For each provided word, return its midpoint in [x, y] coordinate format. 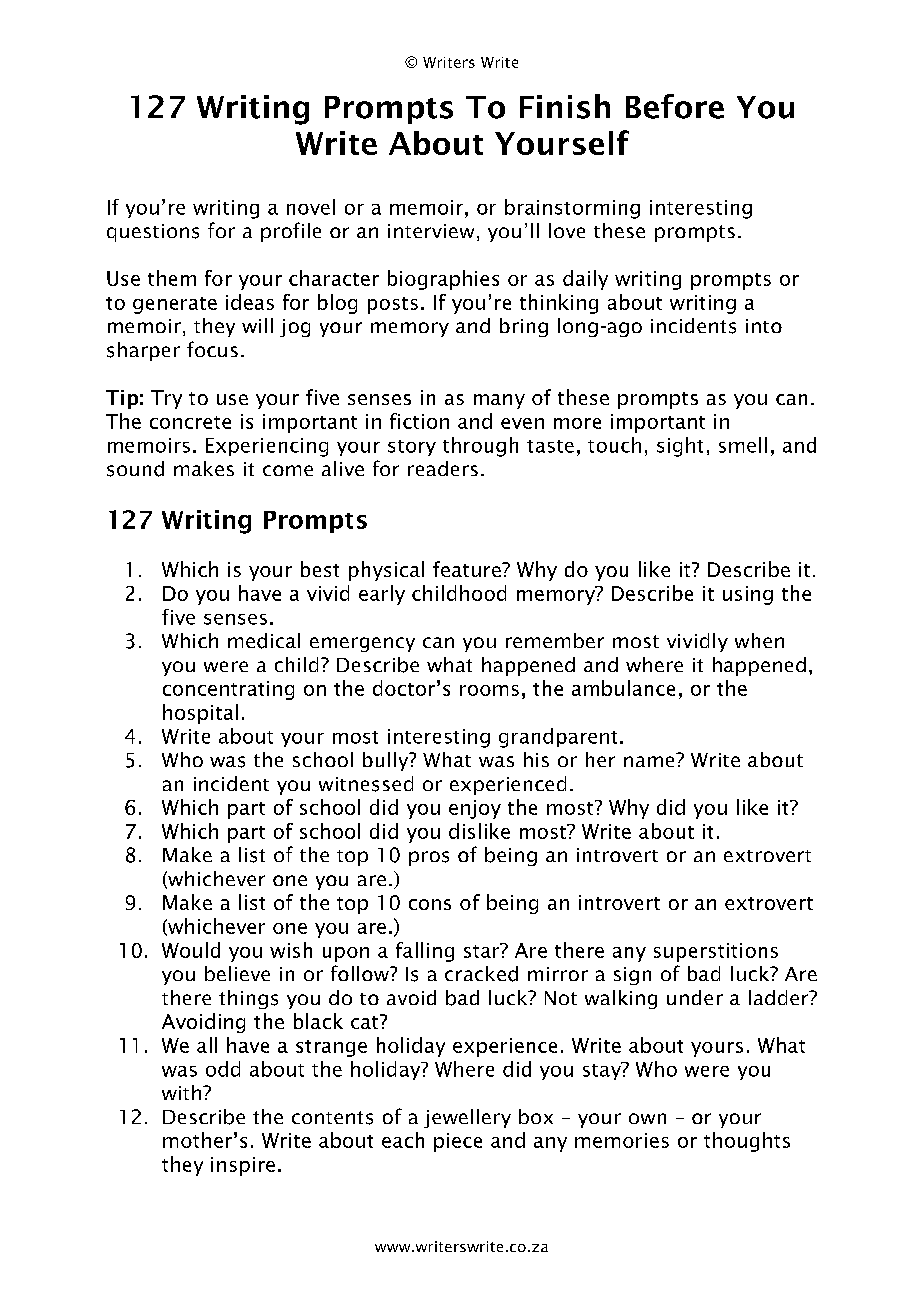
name [649, 761]
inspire [243, 1166]
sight [680, 447]
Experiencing [267, 447]
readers [443, 468]
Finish [565, 106]
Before [675, 106]
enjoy [475, 809]
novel [311, 207]
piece [458, 1142]
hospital [200, 714]
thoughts [747, 1142]
